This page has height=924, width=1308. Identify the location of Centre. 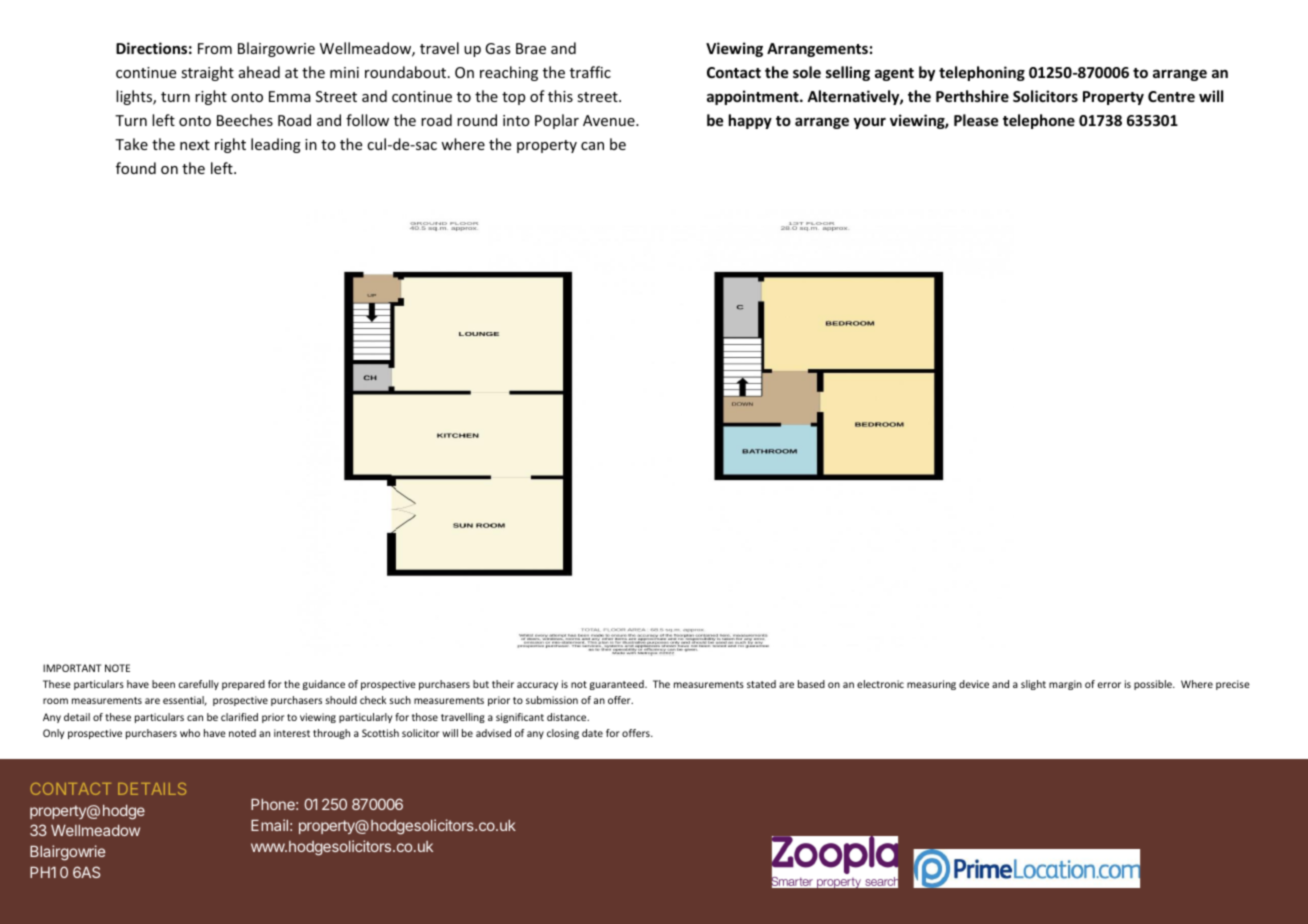
(1171, 96).
